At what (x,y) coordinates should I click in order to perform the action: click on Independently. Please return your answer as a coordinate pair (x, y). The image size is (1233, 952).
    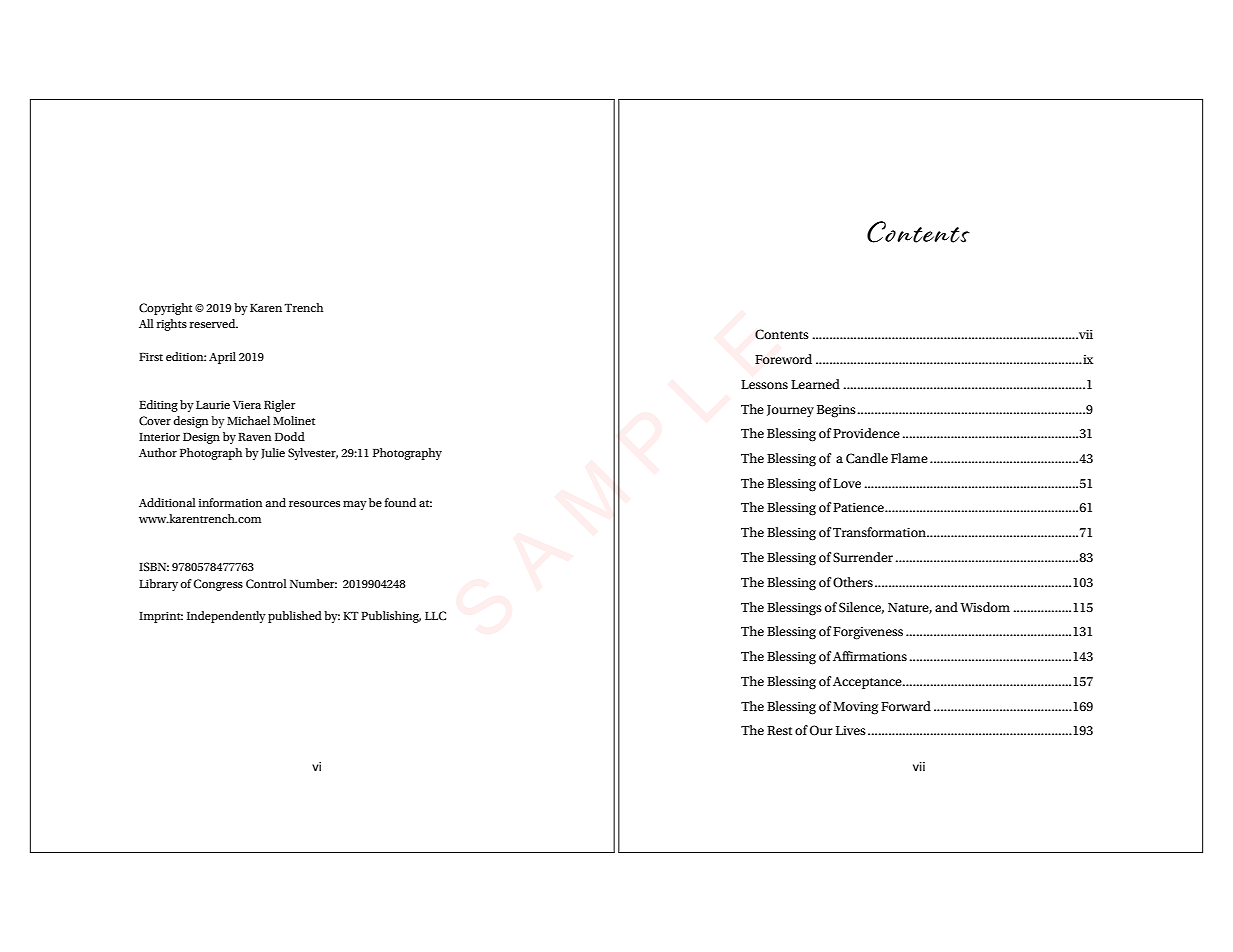
    Looking at the image, I should click on (226, 617).
